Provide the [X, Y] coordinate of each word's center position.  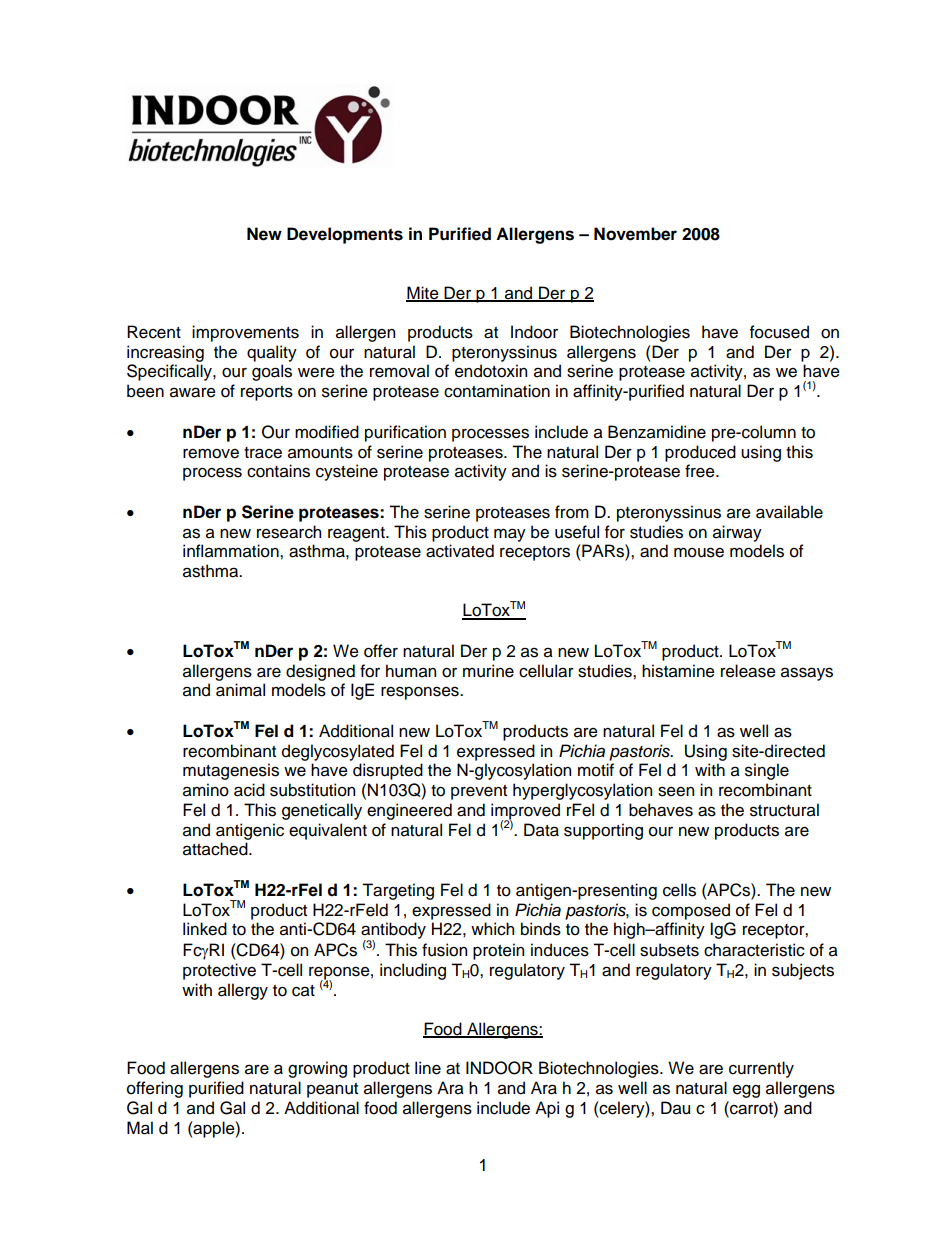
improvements [245, 333]
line [428, 1068]
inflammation [232, 551]
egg [746, 1091]
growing [317, 1069]
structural [784, 810]
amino [206, 790]
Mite [423, 293]
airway [737, 533]
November [635, 234]
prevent [479, 792]
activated [460, 551]
